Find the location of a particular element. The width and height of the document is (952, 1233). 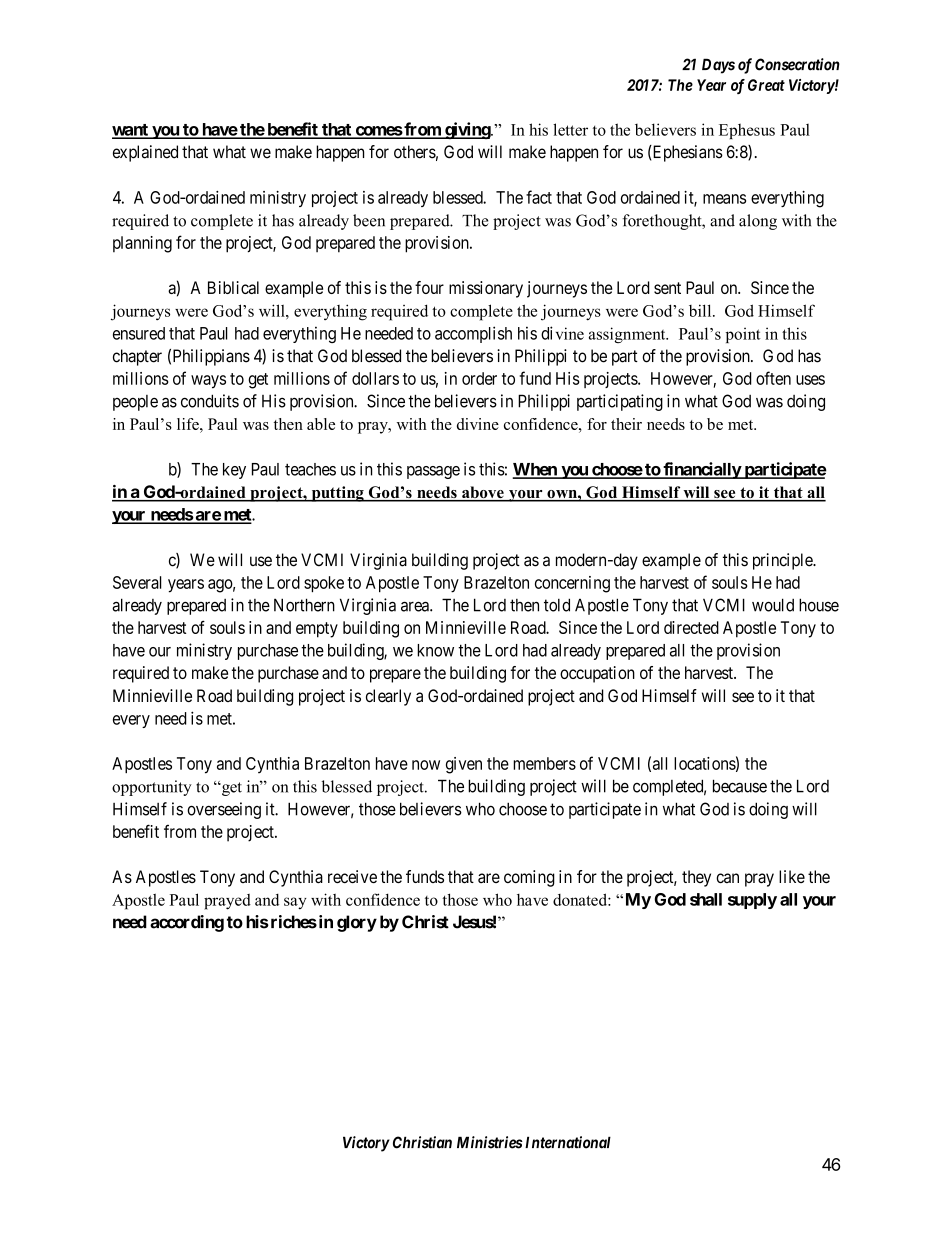

International is located at coordinates (566, 1142).
